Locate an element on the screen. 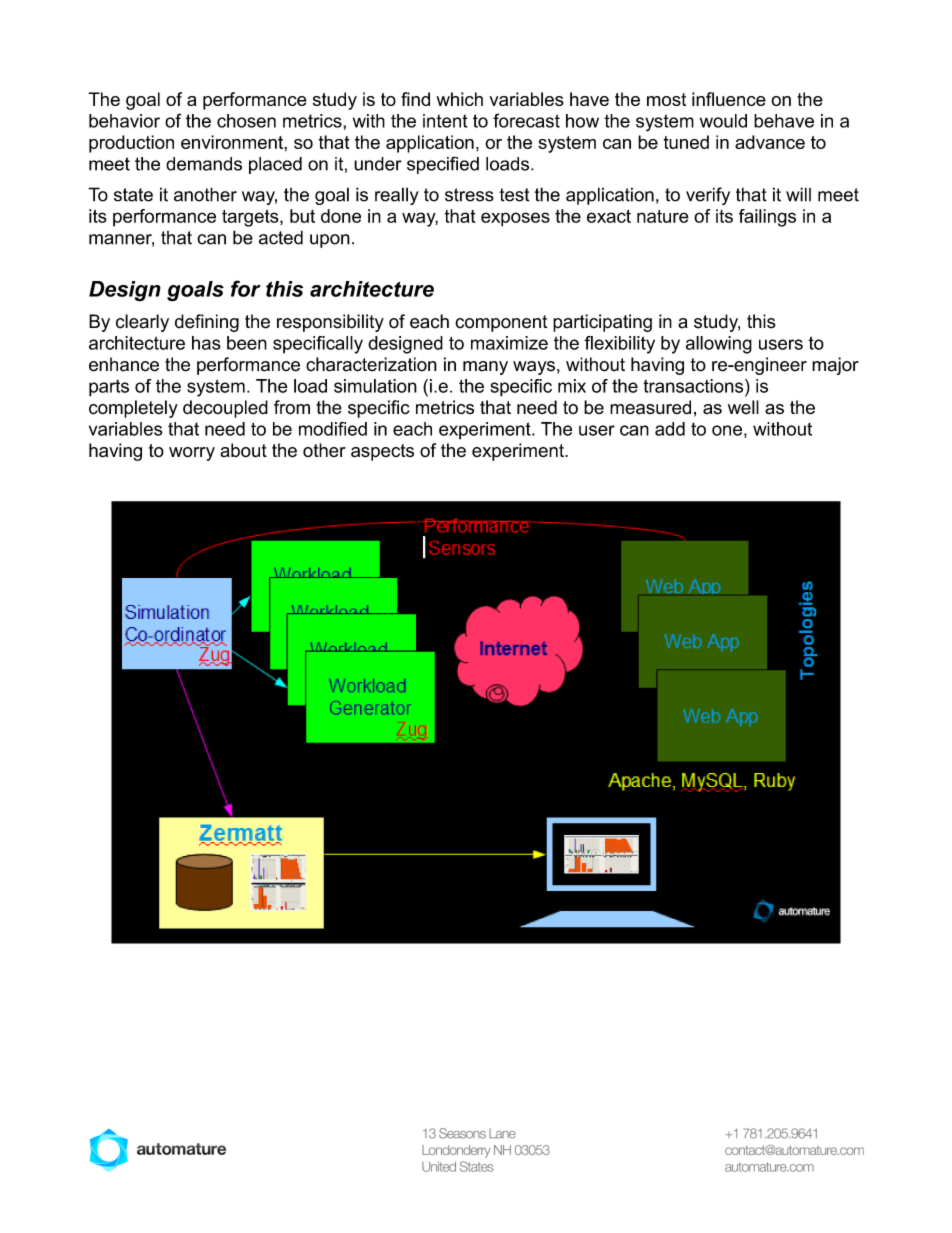 The height and width of the screenshot is (1233, 952). acted is located at coordinates (281, 237).
